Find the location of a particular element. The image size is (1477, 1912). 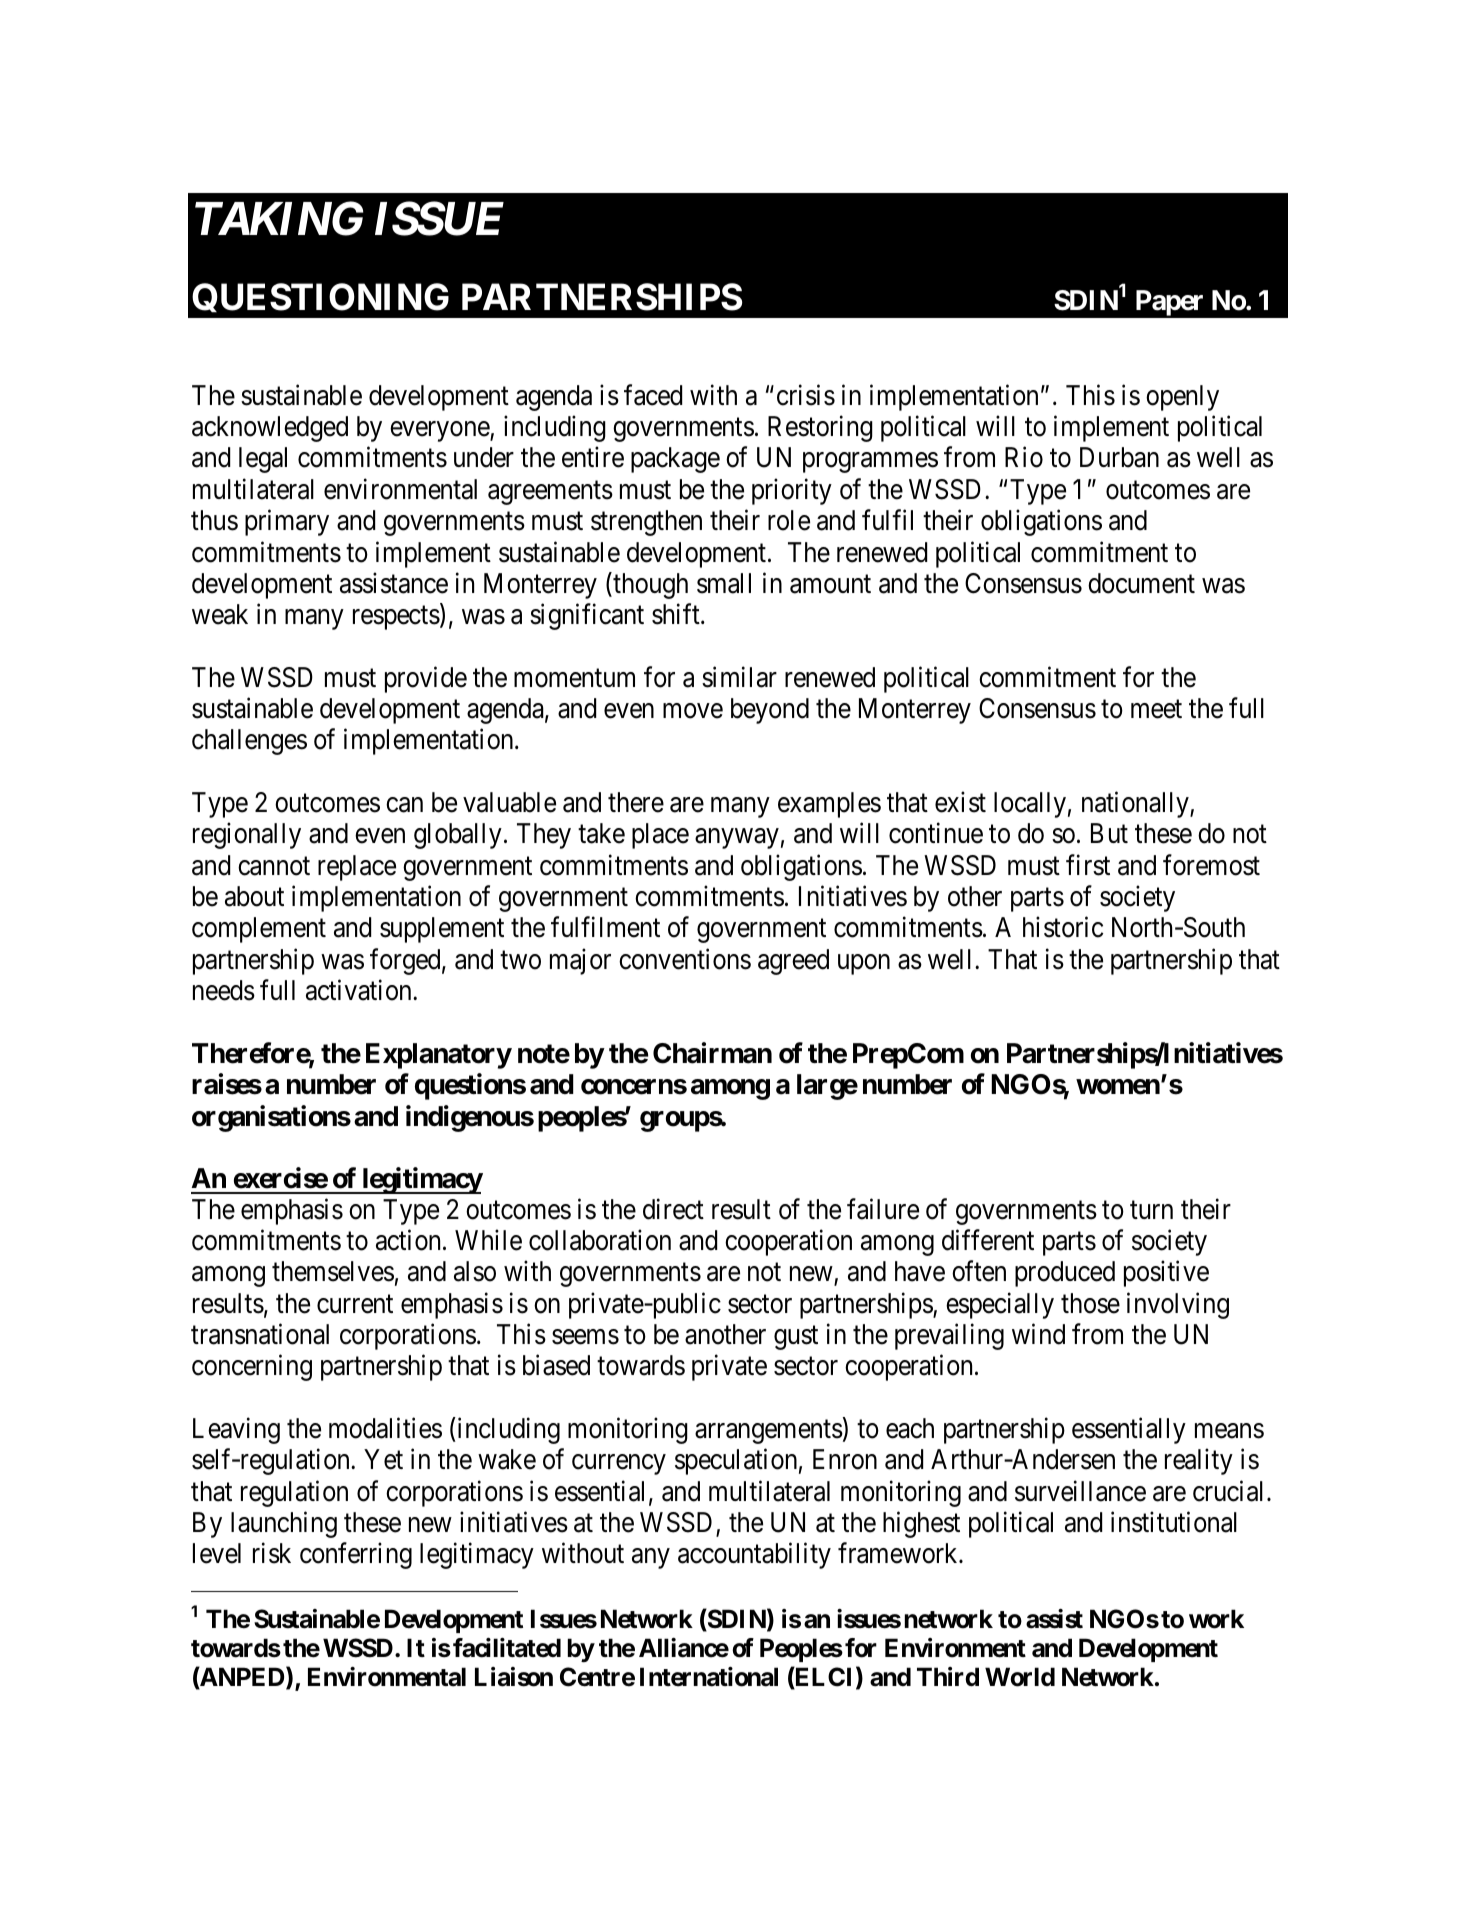

small is located at coordinates (724, 583).
